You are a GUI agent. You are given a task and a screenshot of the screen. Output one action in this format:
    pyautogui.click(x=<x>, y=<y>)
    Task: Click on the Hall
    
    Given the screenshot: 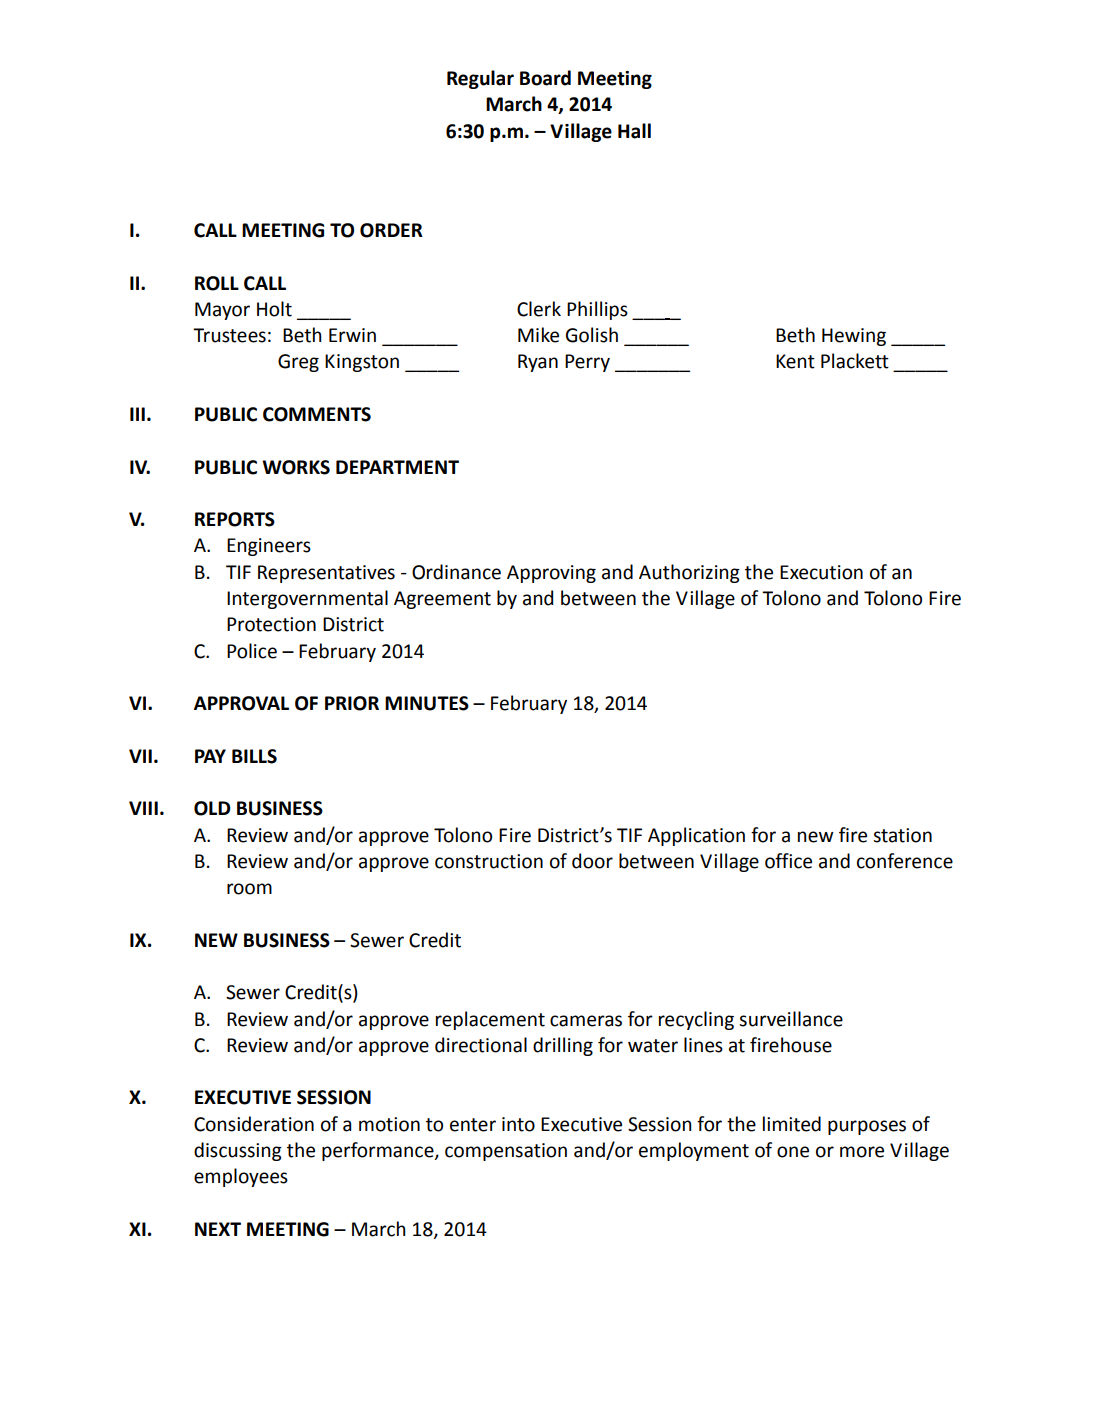 What is the action you would take?
    pyautogui.click(x=634, y=131)
